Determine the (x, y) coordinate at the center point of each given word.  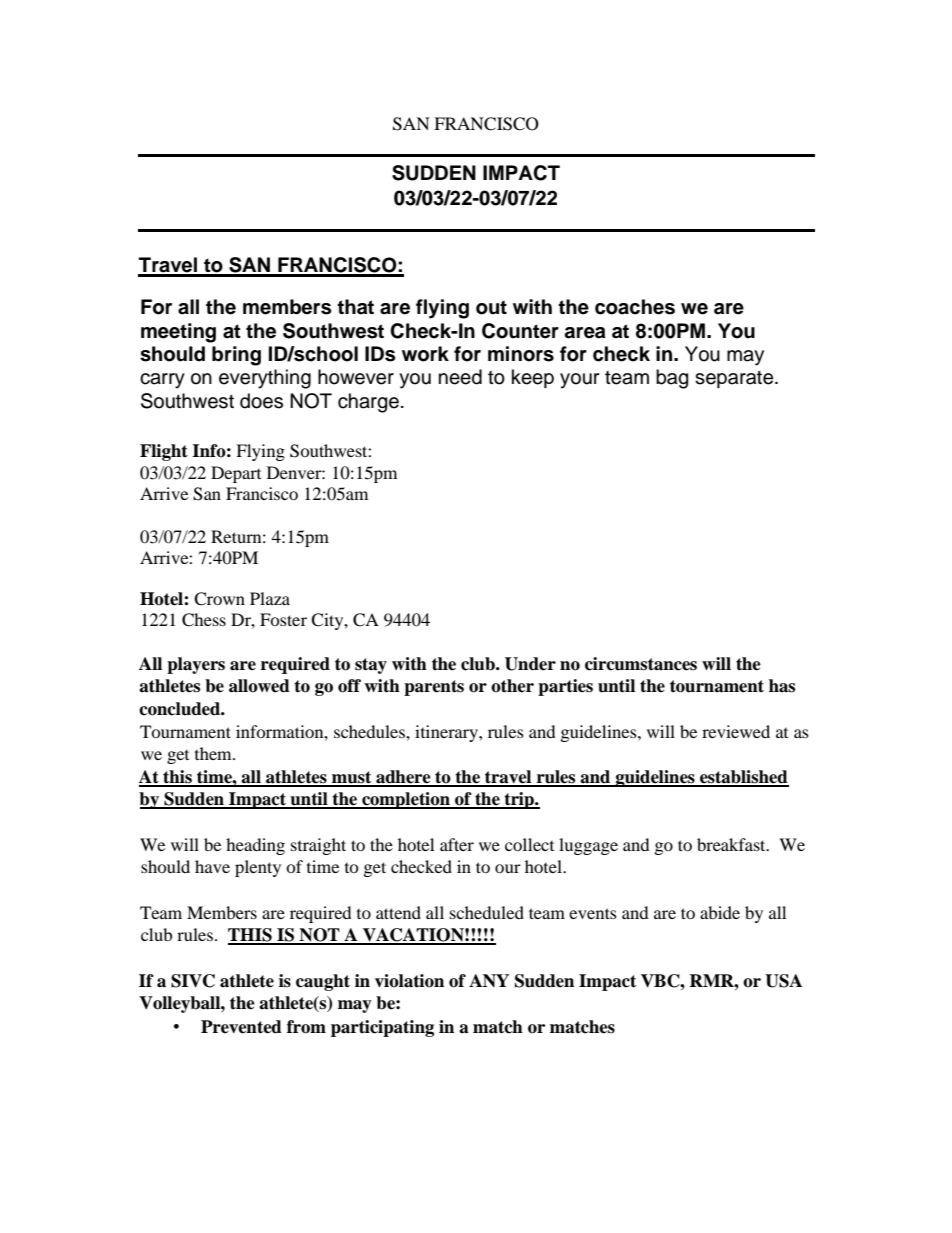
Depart (236, 474)
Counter (520, 331)
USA (783, 981)
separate (735, 379)
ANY (489, 980)
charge (368, 403)
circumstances (641, 664)
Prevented (241, 1027)
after (457, 844)
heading (255, 846)
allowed (259, 686)
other (512, 686)
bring (236, 356)
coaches (635, 307)
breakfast (732, 844)
